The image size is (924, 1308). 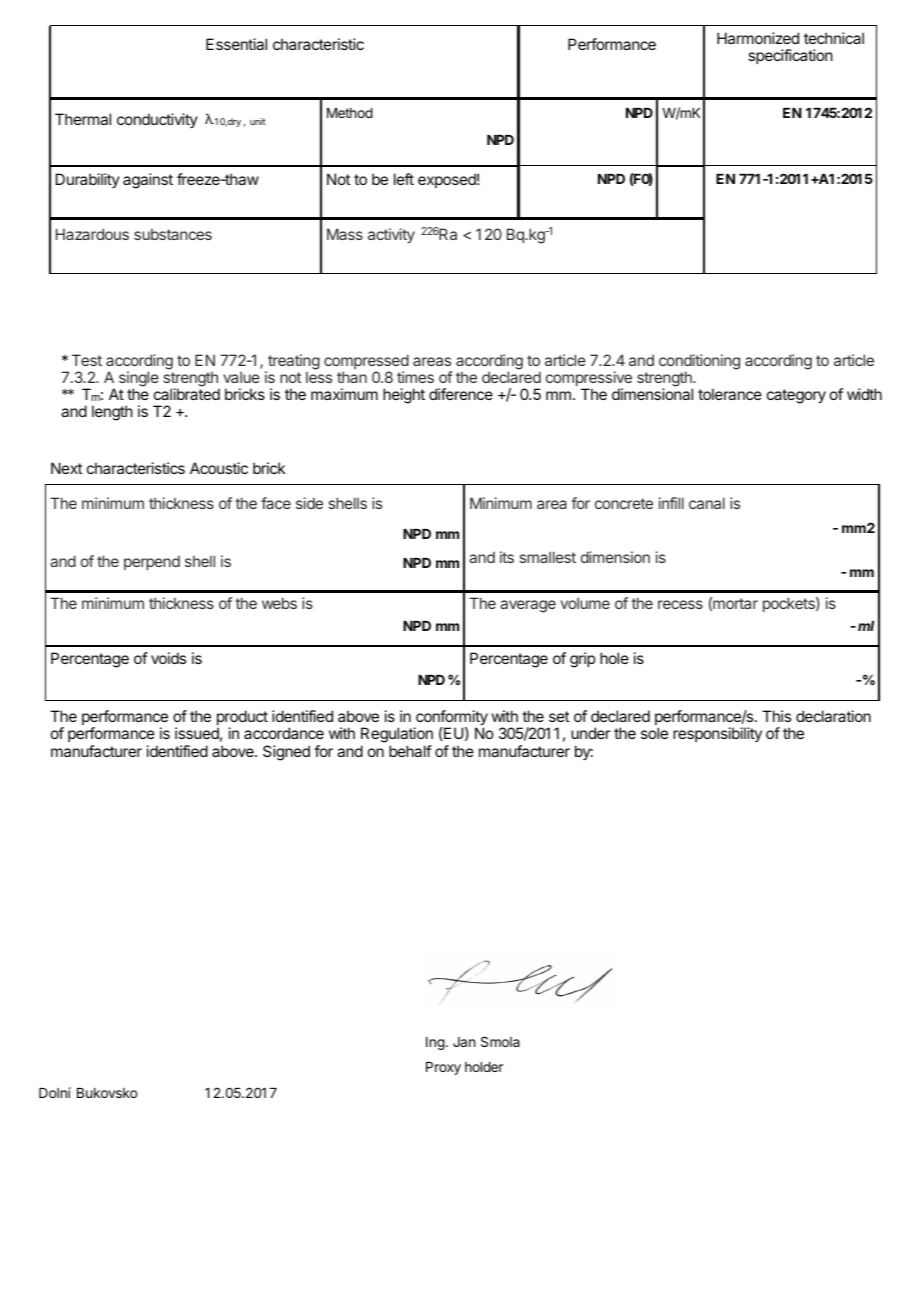 What do you see at coordinates (790, 56) in the screenshot?
I see `specification` at bounding box center [790, 56].
